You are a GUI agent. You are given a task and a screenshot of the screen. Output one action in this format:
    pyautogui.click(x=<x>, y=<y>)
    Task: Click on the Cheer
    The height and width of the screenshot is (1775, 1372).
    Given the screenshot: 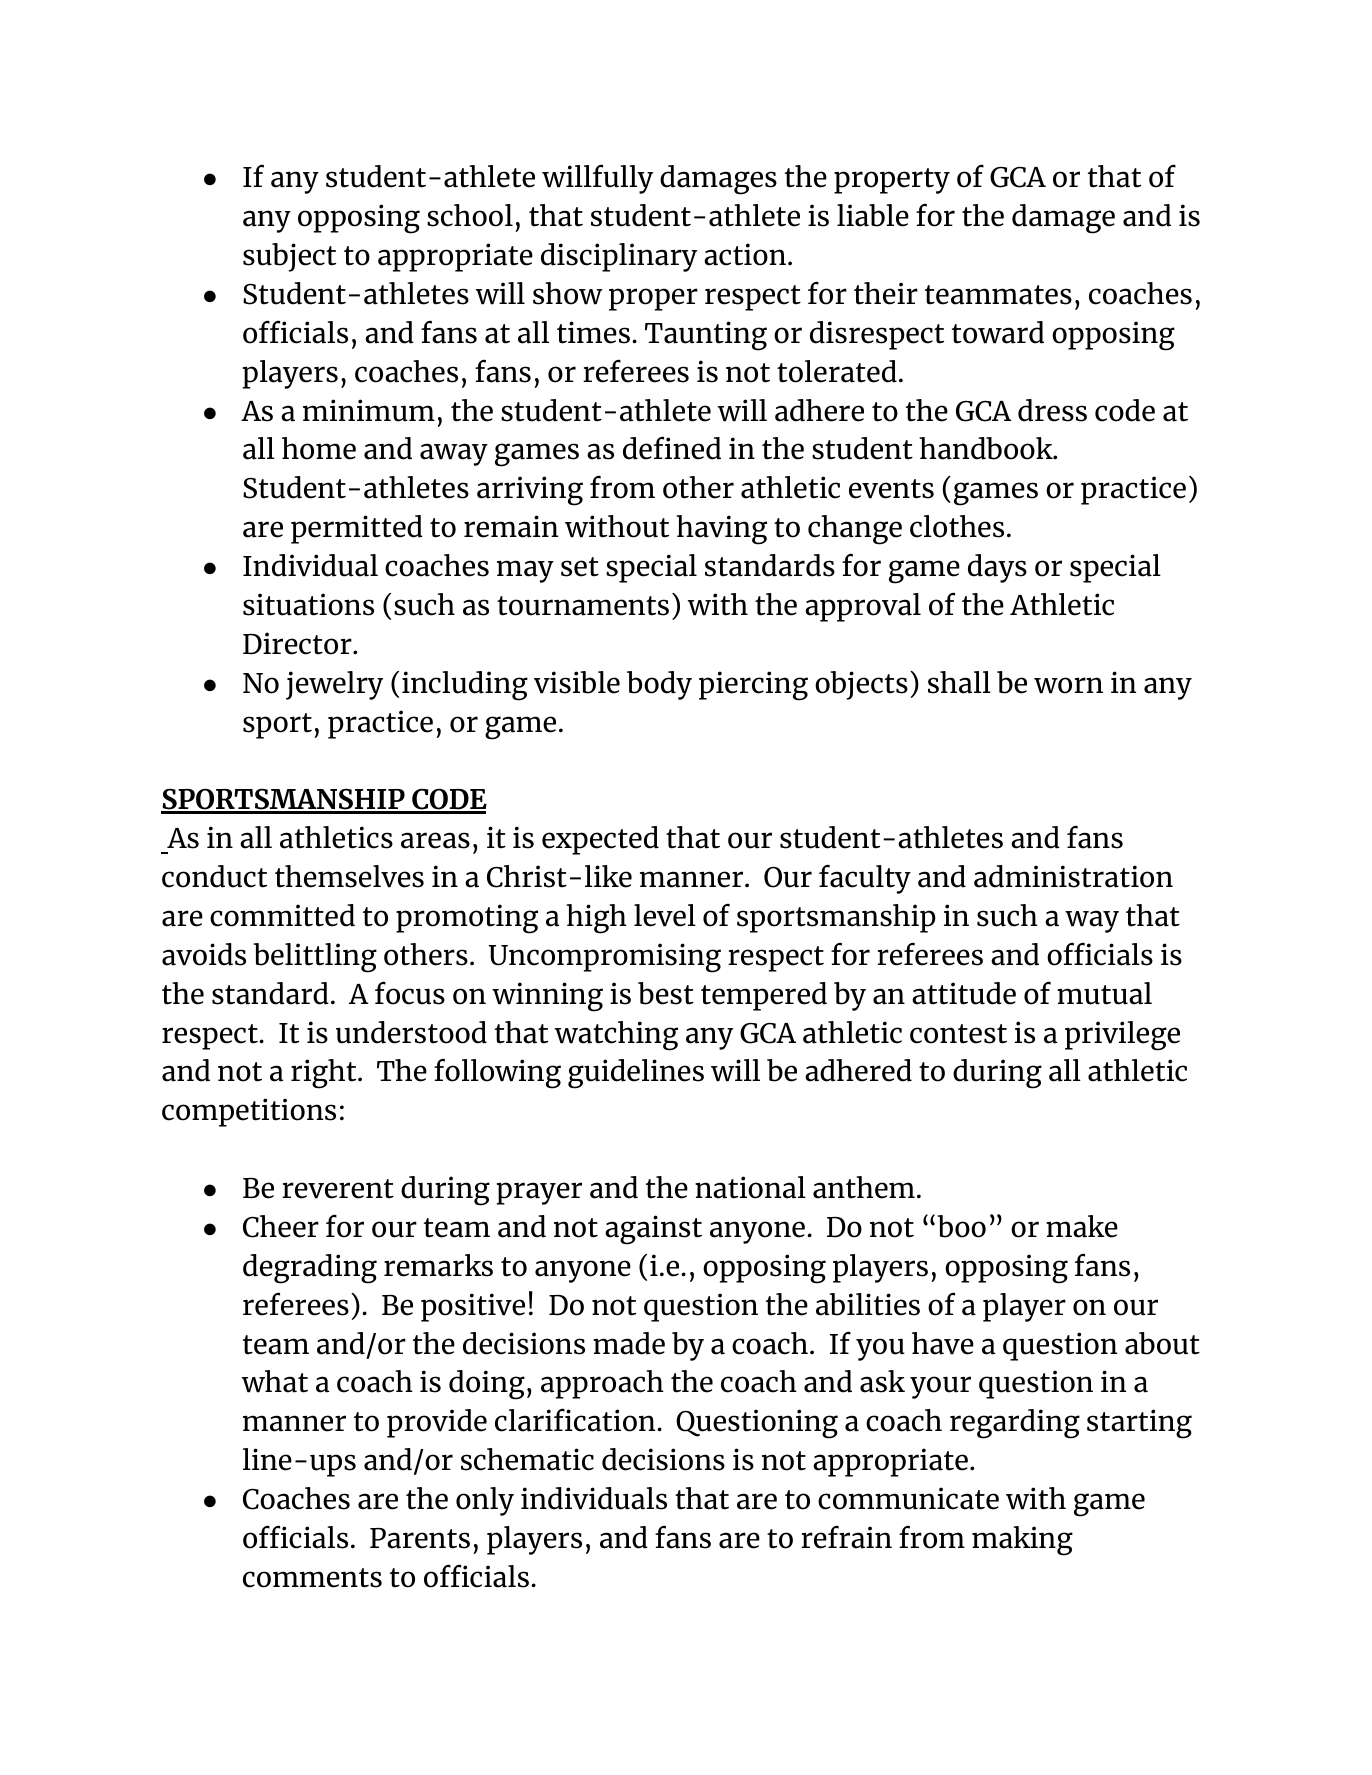 What is the action you would take?
    pyautogui.click(x=281, y=1226)
